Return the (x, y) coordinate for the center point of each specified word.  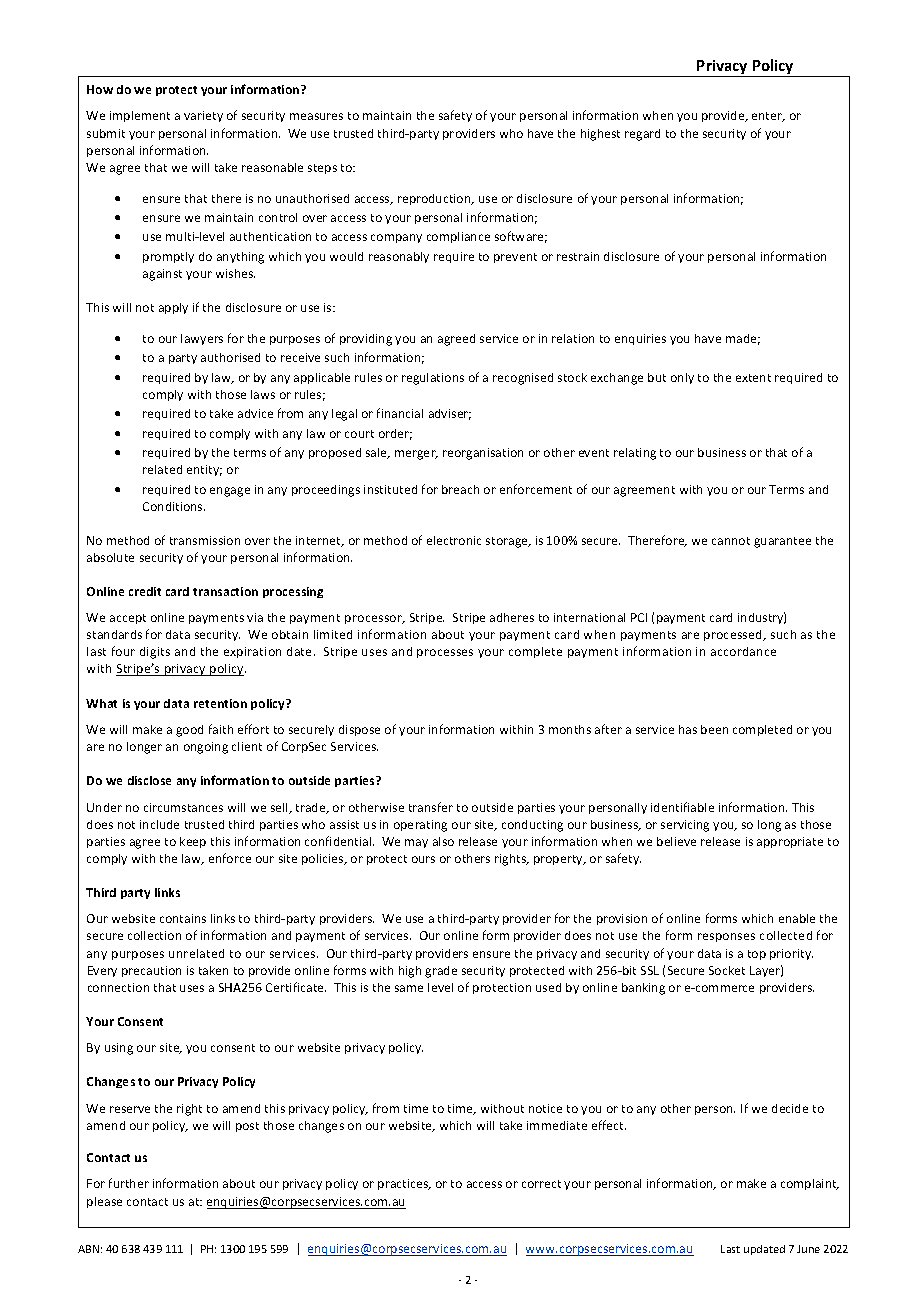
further (129, 1183)
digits (155, 653)
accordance (743, 651)
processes (445, 653)
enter (768, 117)
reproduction (435, 199)
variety (203, 116)
